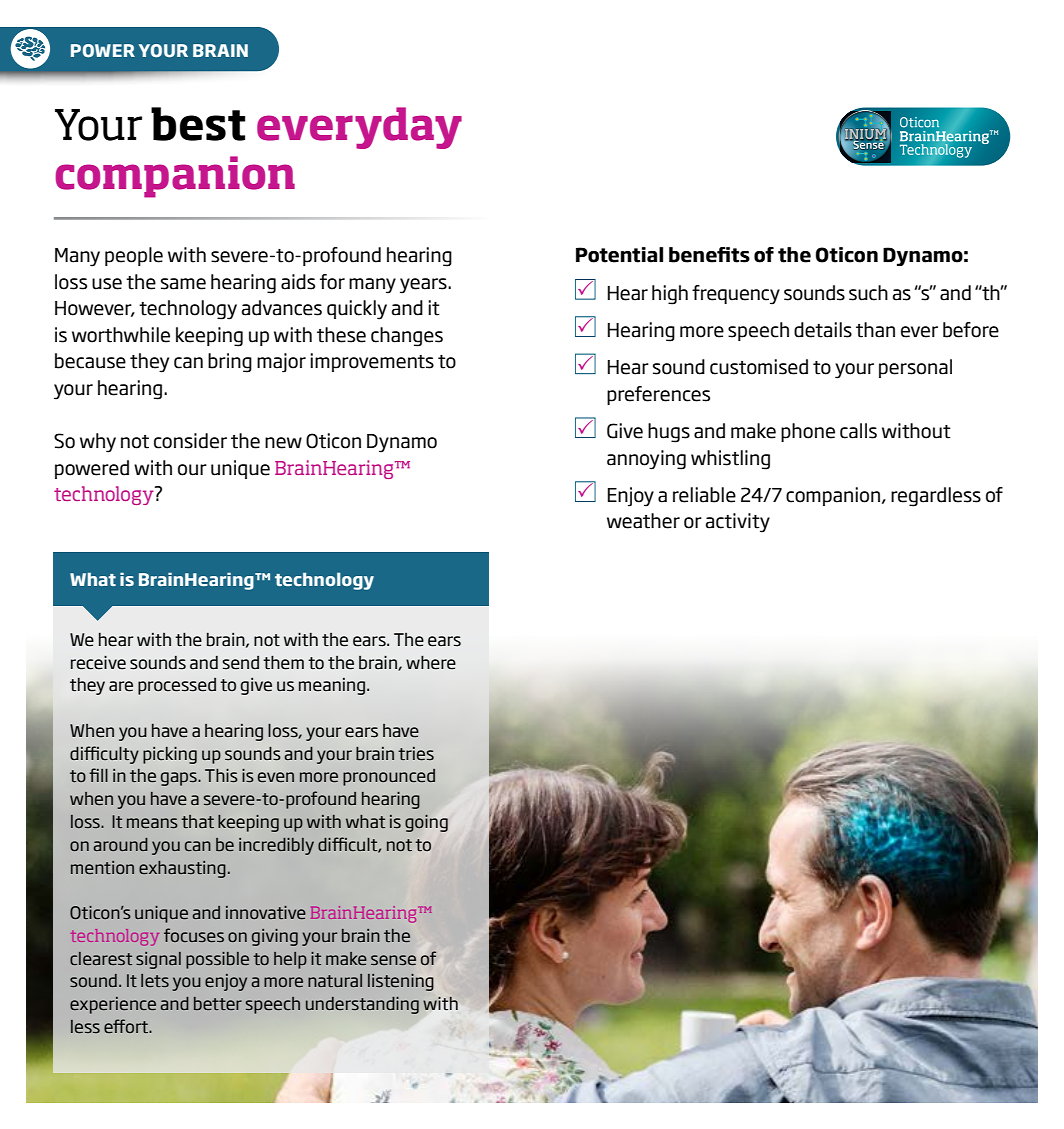  What do you see at coordinates (190, 441) in the screenshot?
I see `consider` at bounding box center [190, 441].
